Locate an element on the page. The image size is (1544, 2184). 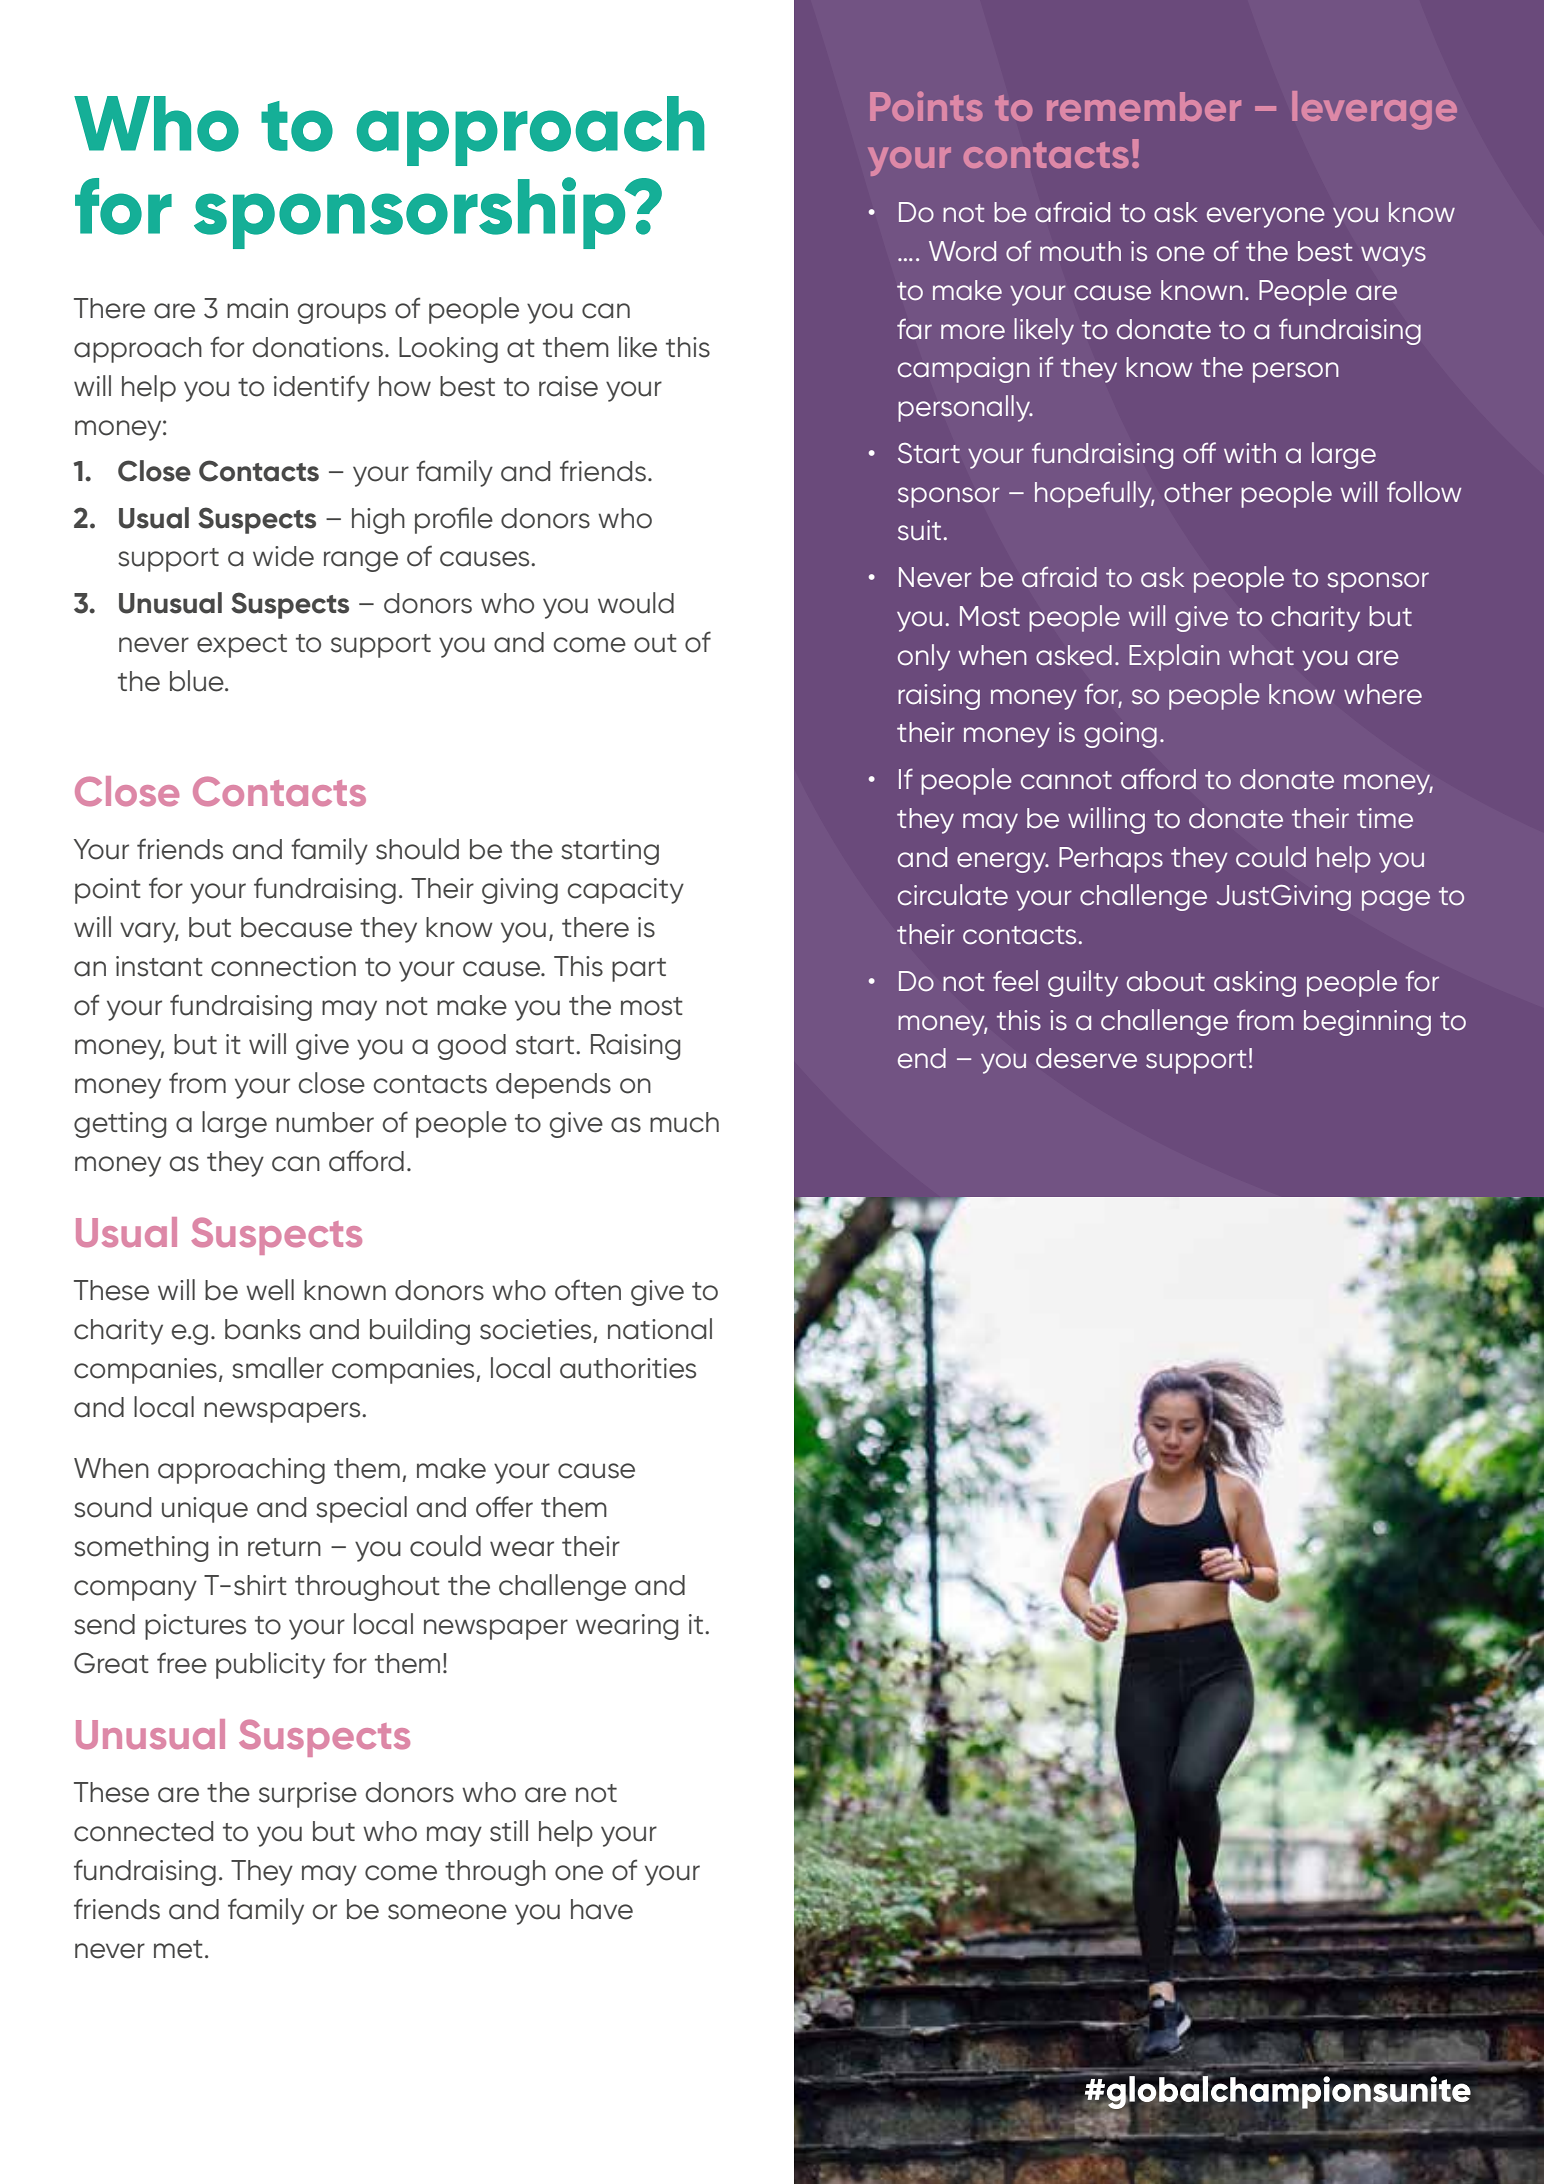
smaller is located at coordinates (278, 1368).
